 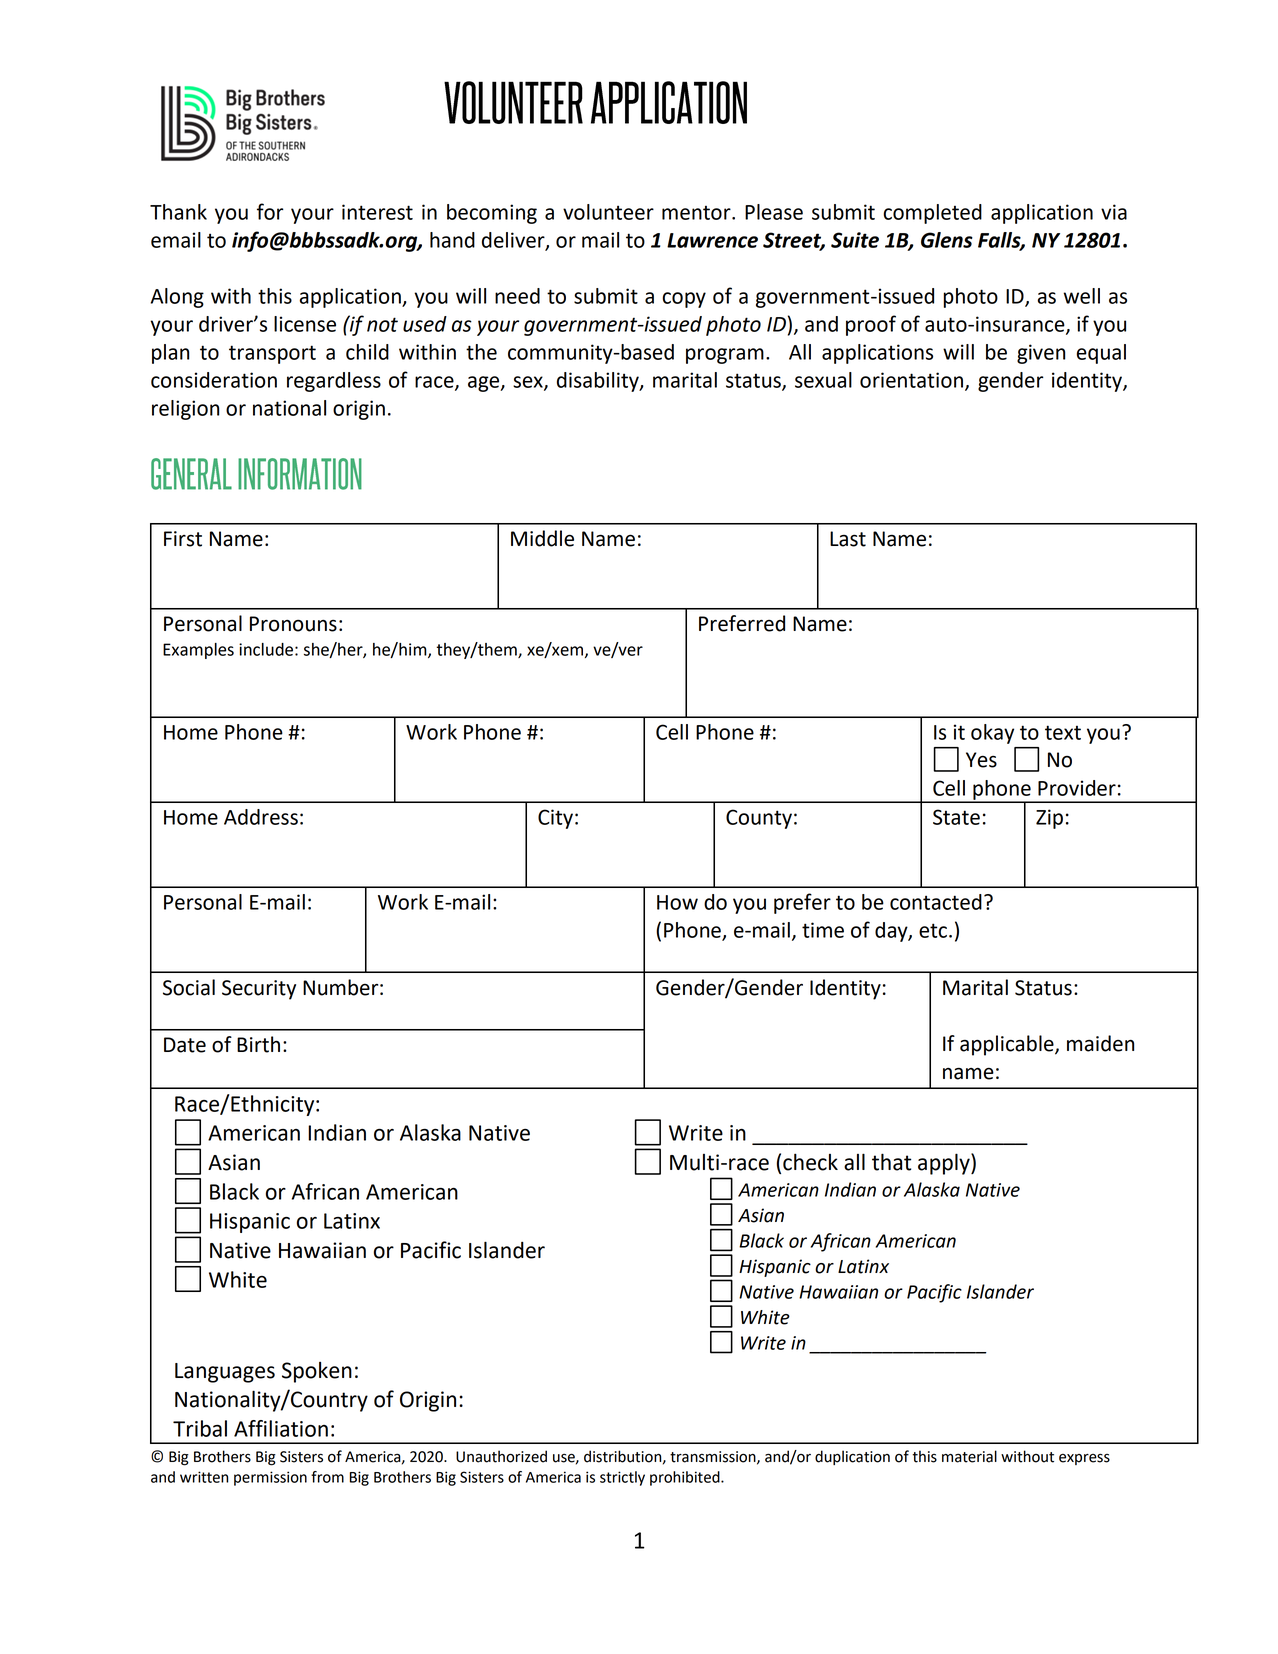 I want to click on How, so click(x=677, y=902).
